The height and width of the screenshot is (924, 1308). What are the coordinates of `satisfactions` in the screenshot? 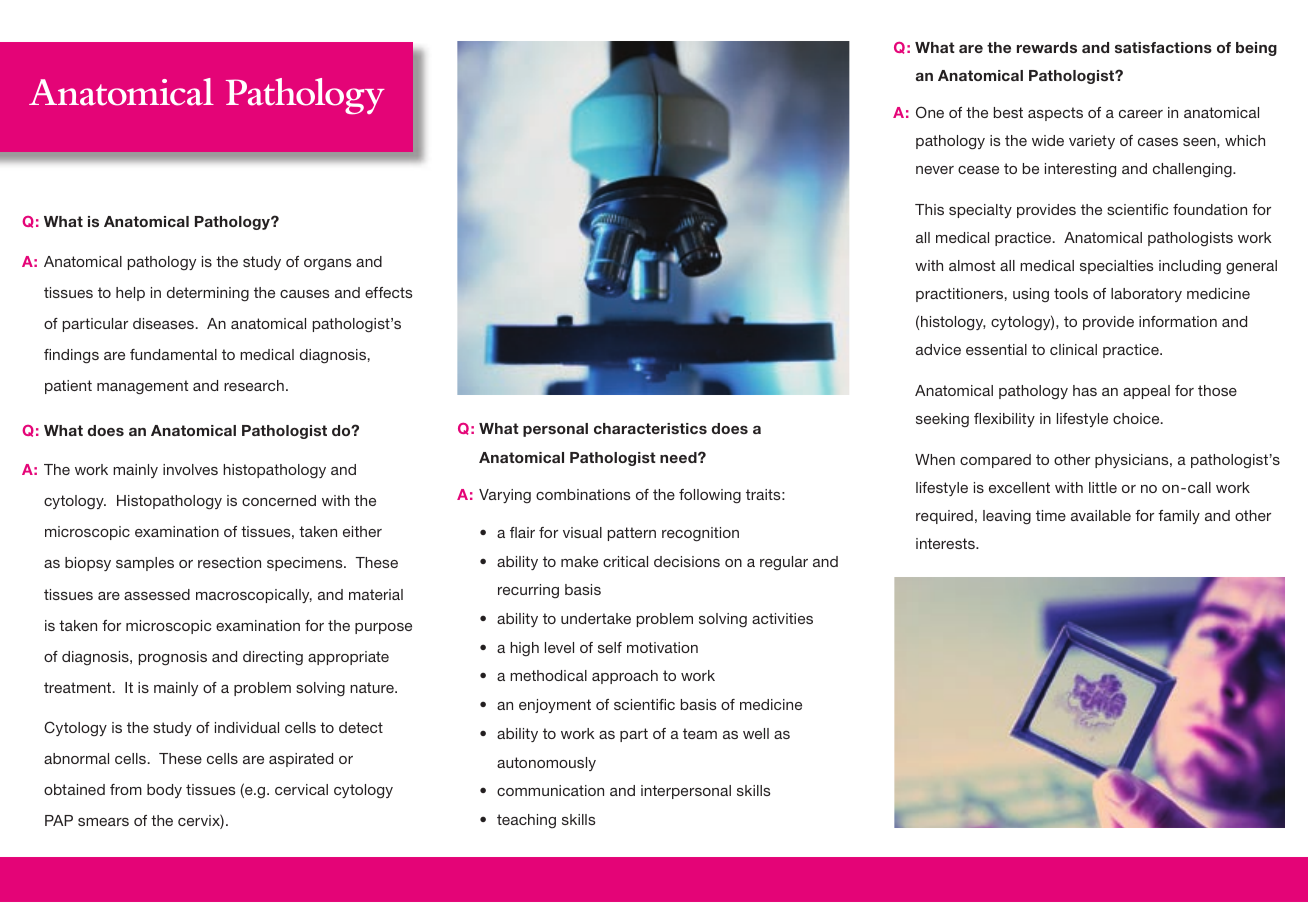 It's located at (1163, 47).
